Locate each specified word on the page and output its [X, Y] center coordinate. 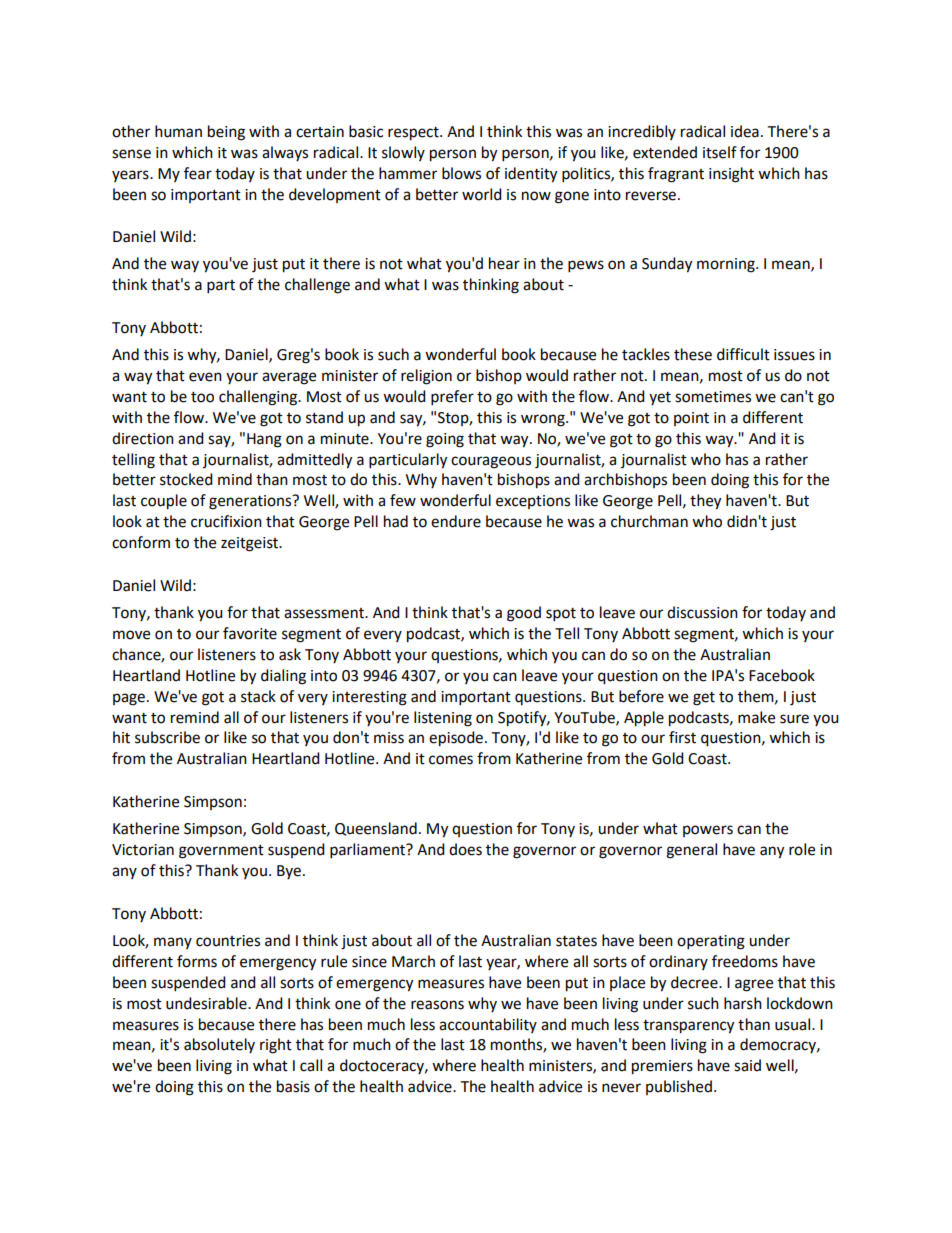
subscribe [167, 737]
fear [198, 173]
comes [451, 760]
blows [461, 173]
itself [720, 152]
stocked [186, 479]
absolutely [219, 1045]
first [682, 737]
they [705, 502]
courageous [491, 462]
